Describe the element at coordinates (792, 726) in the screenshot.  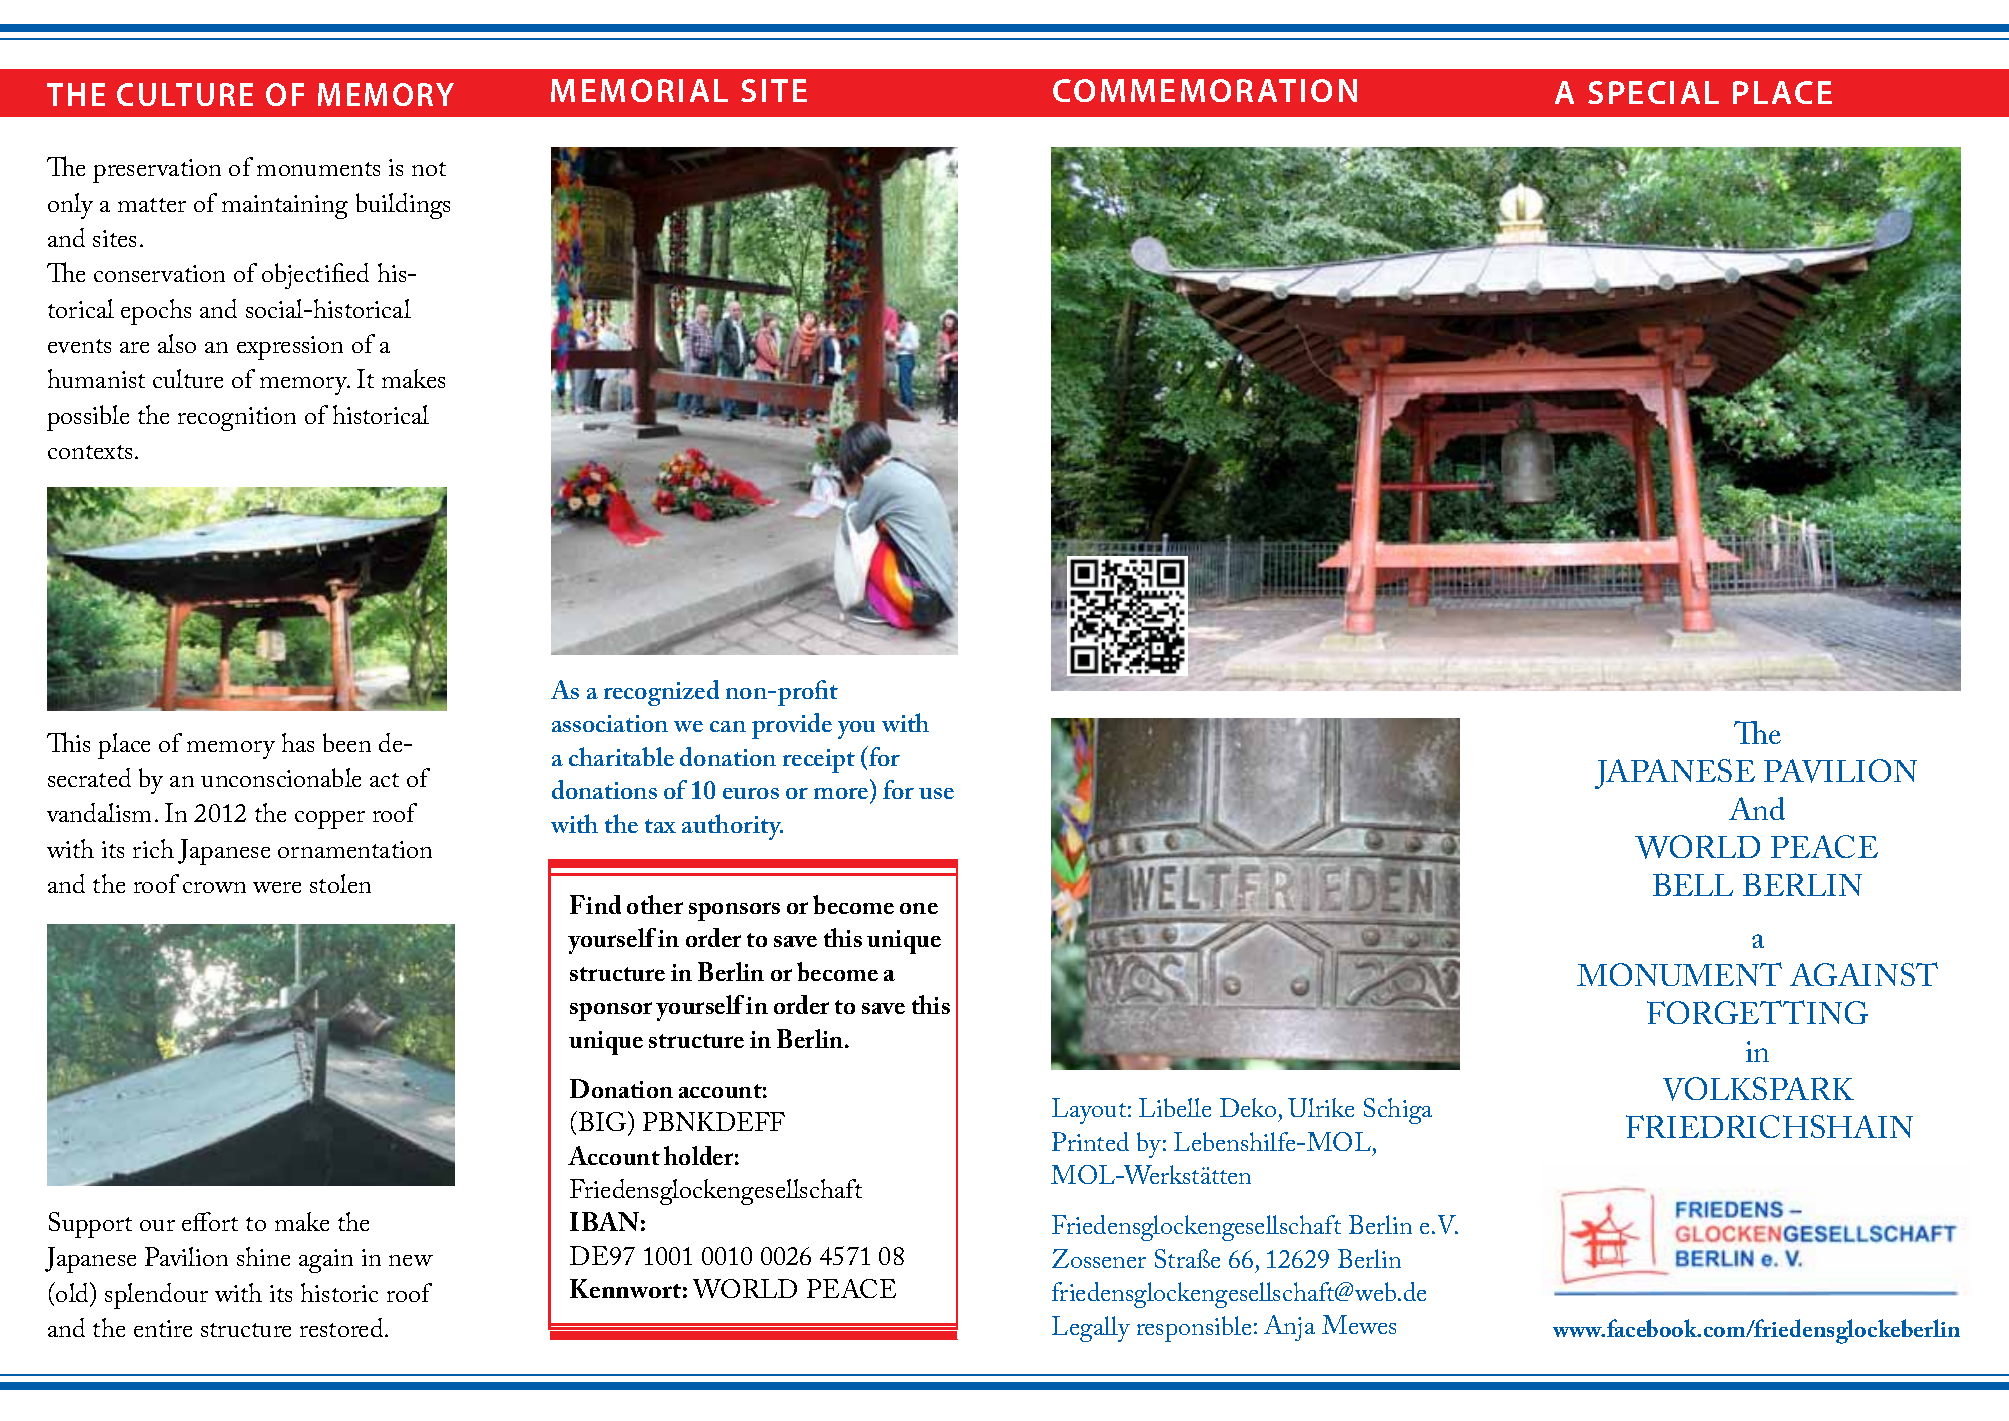
I see `provide` at that location.
